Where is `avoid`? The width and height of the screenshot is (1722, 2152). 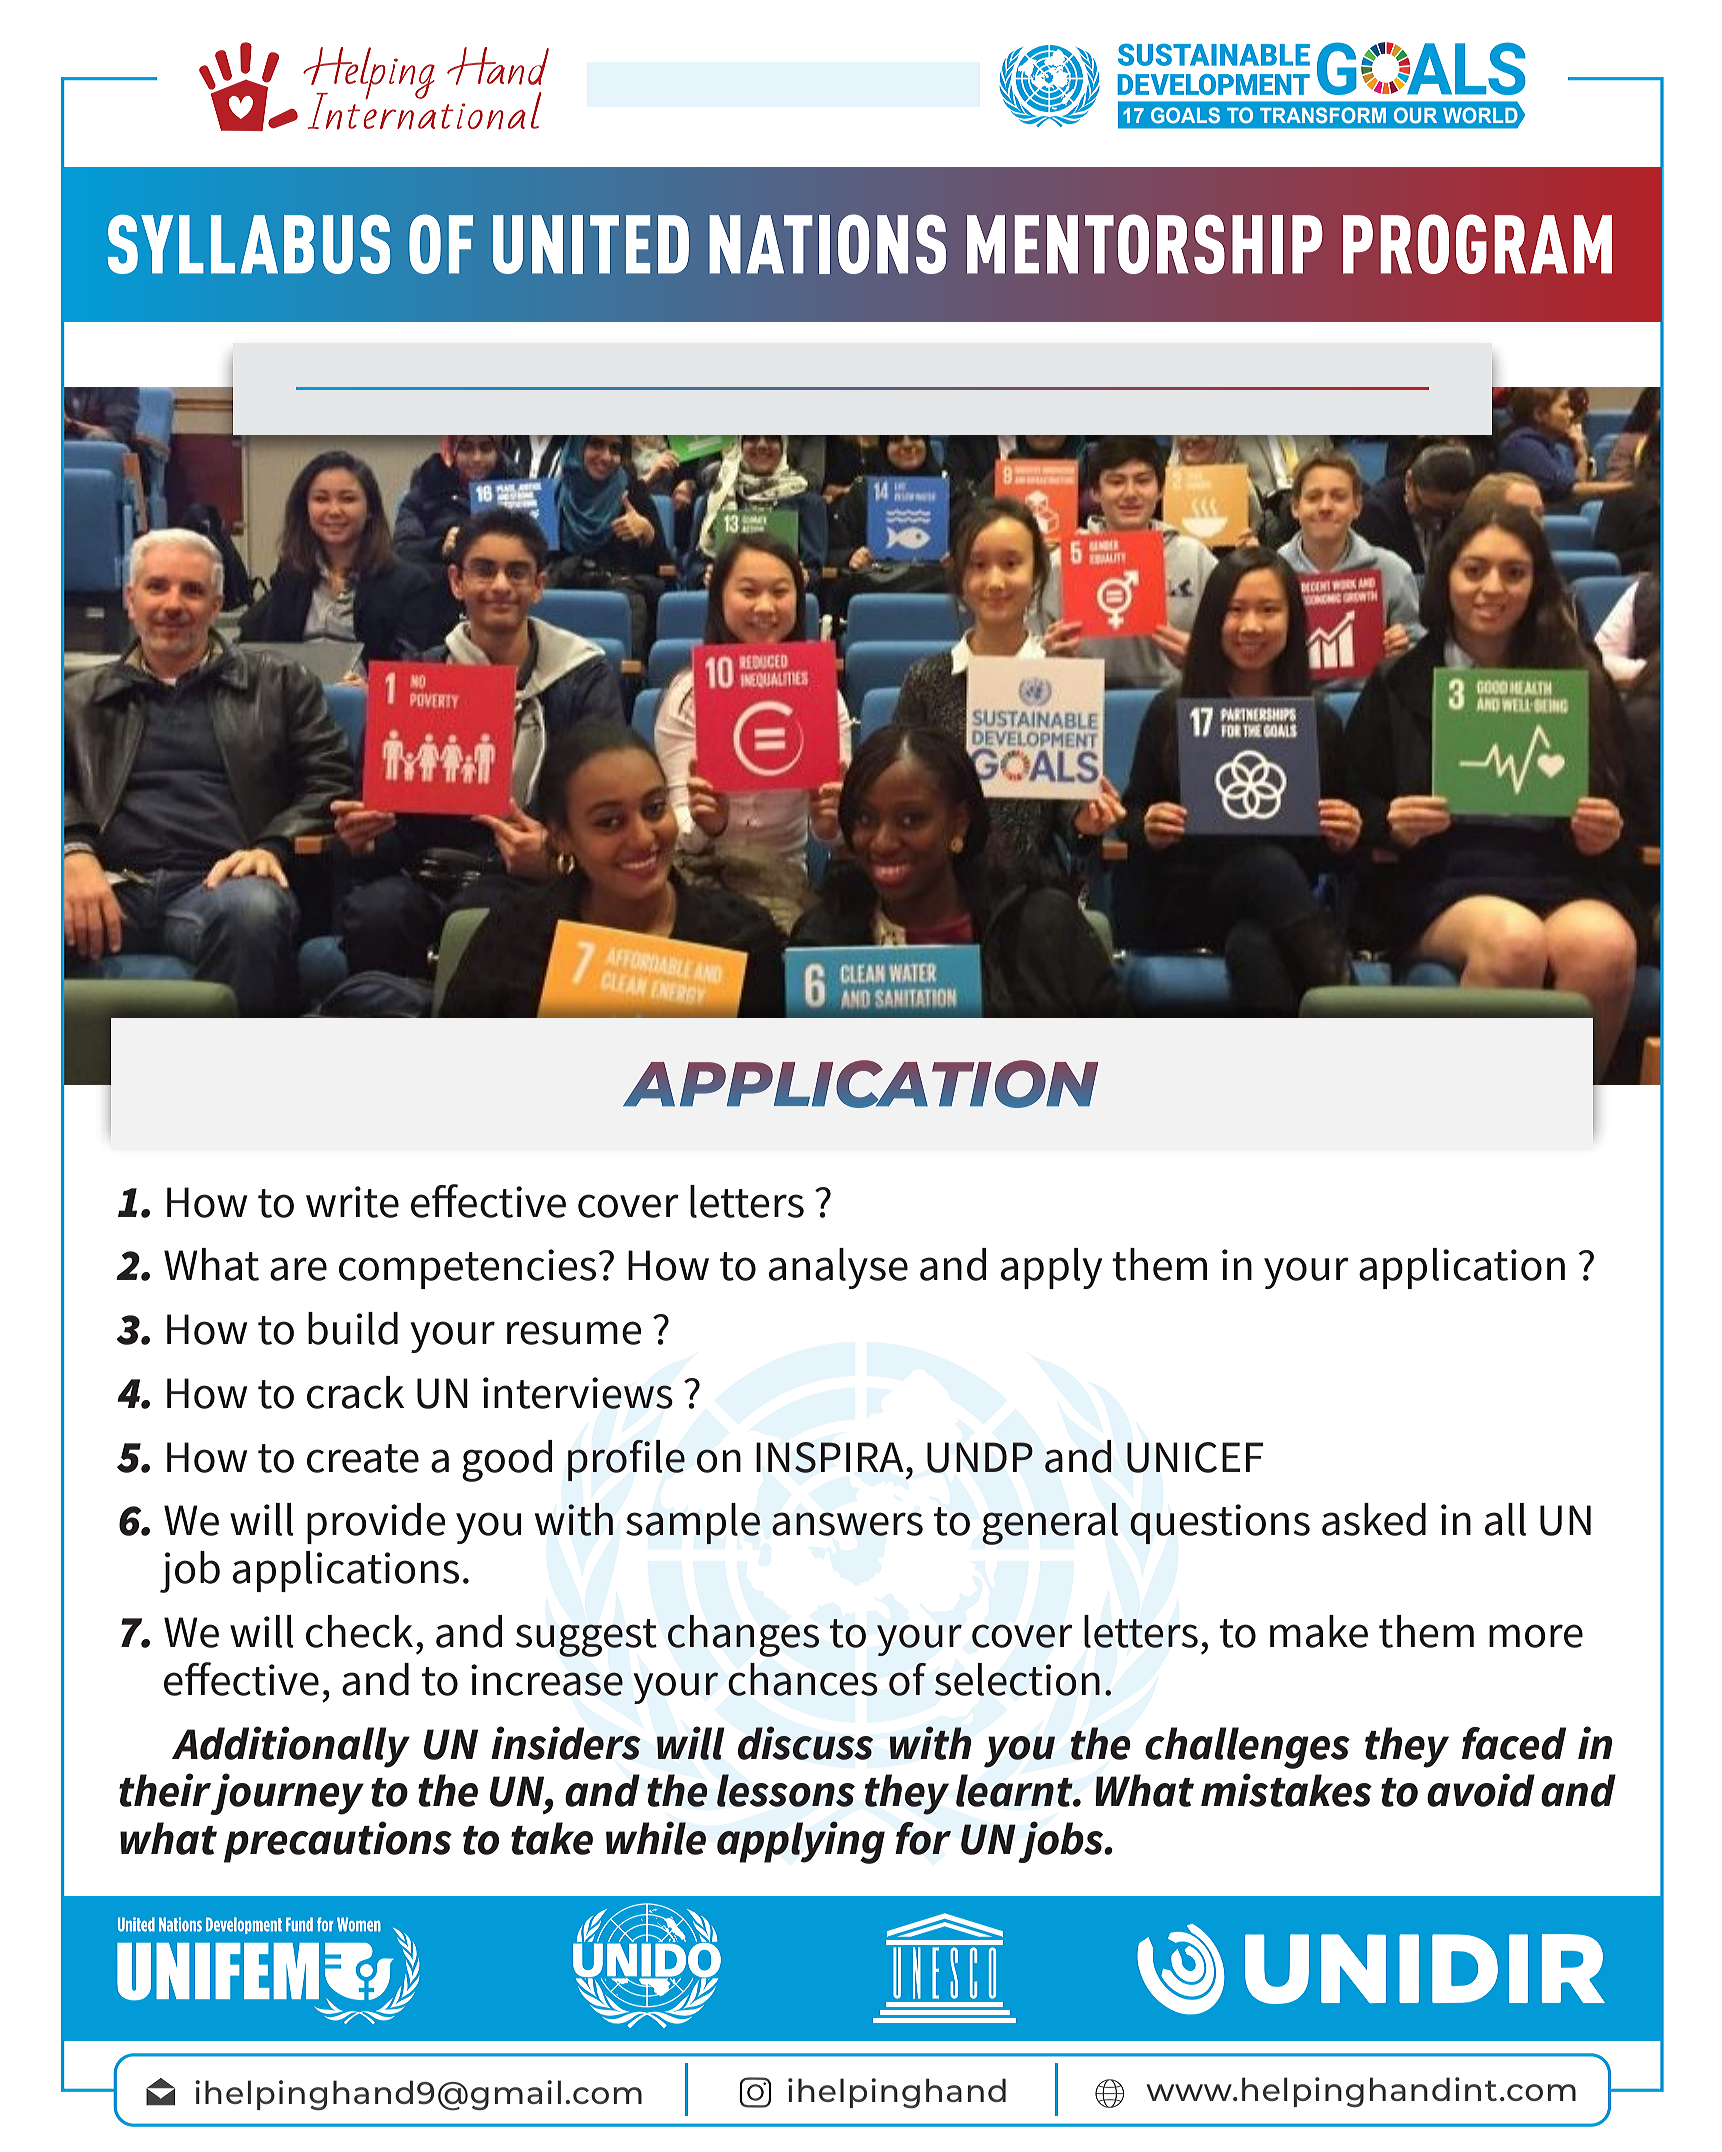
avoid is located at coordinates (1481, 1790).
